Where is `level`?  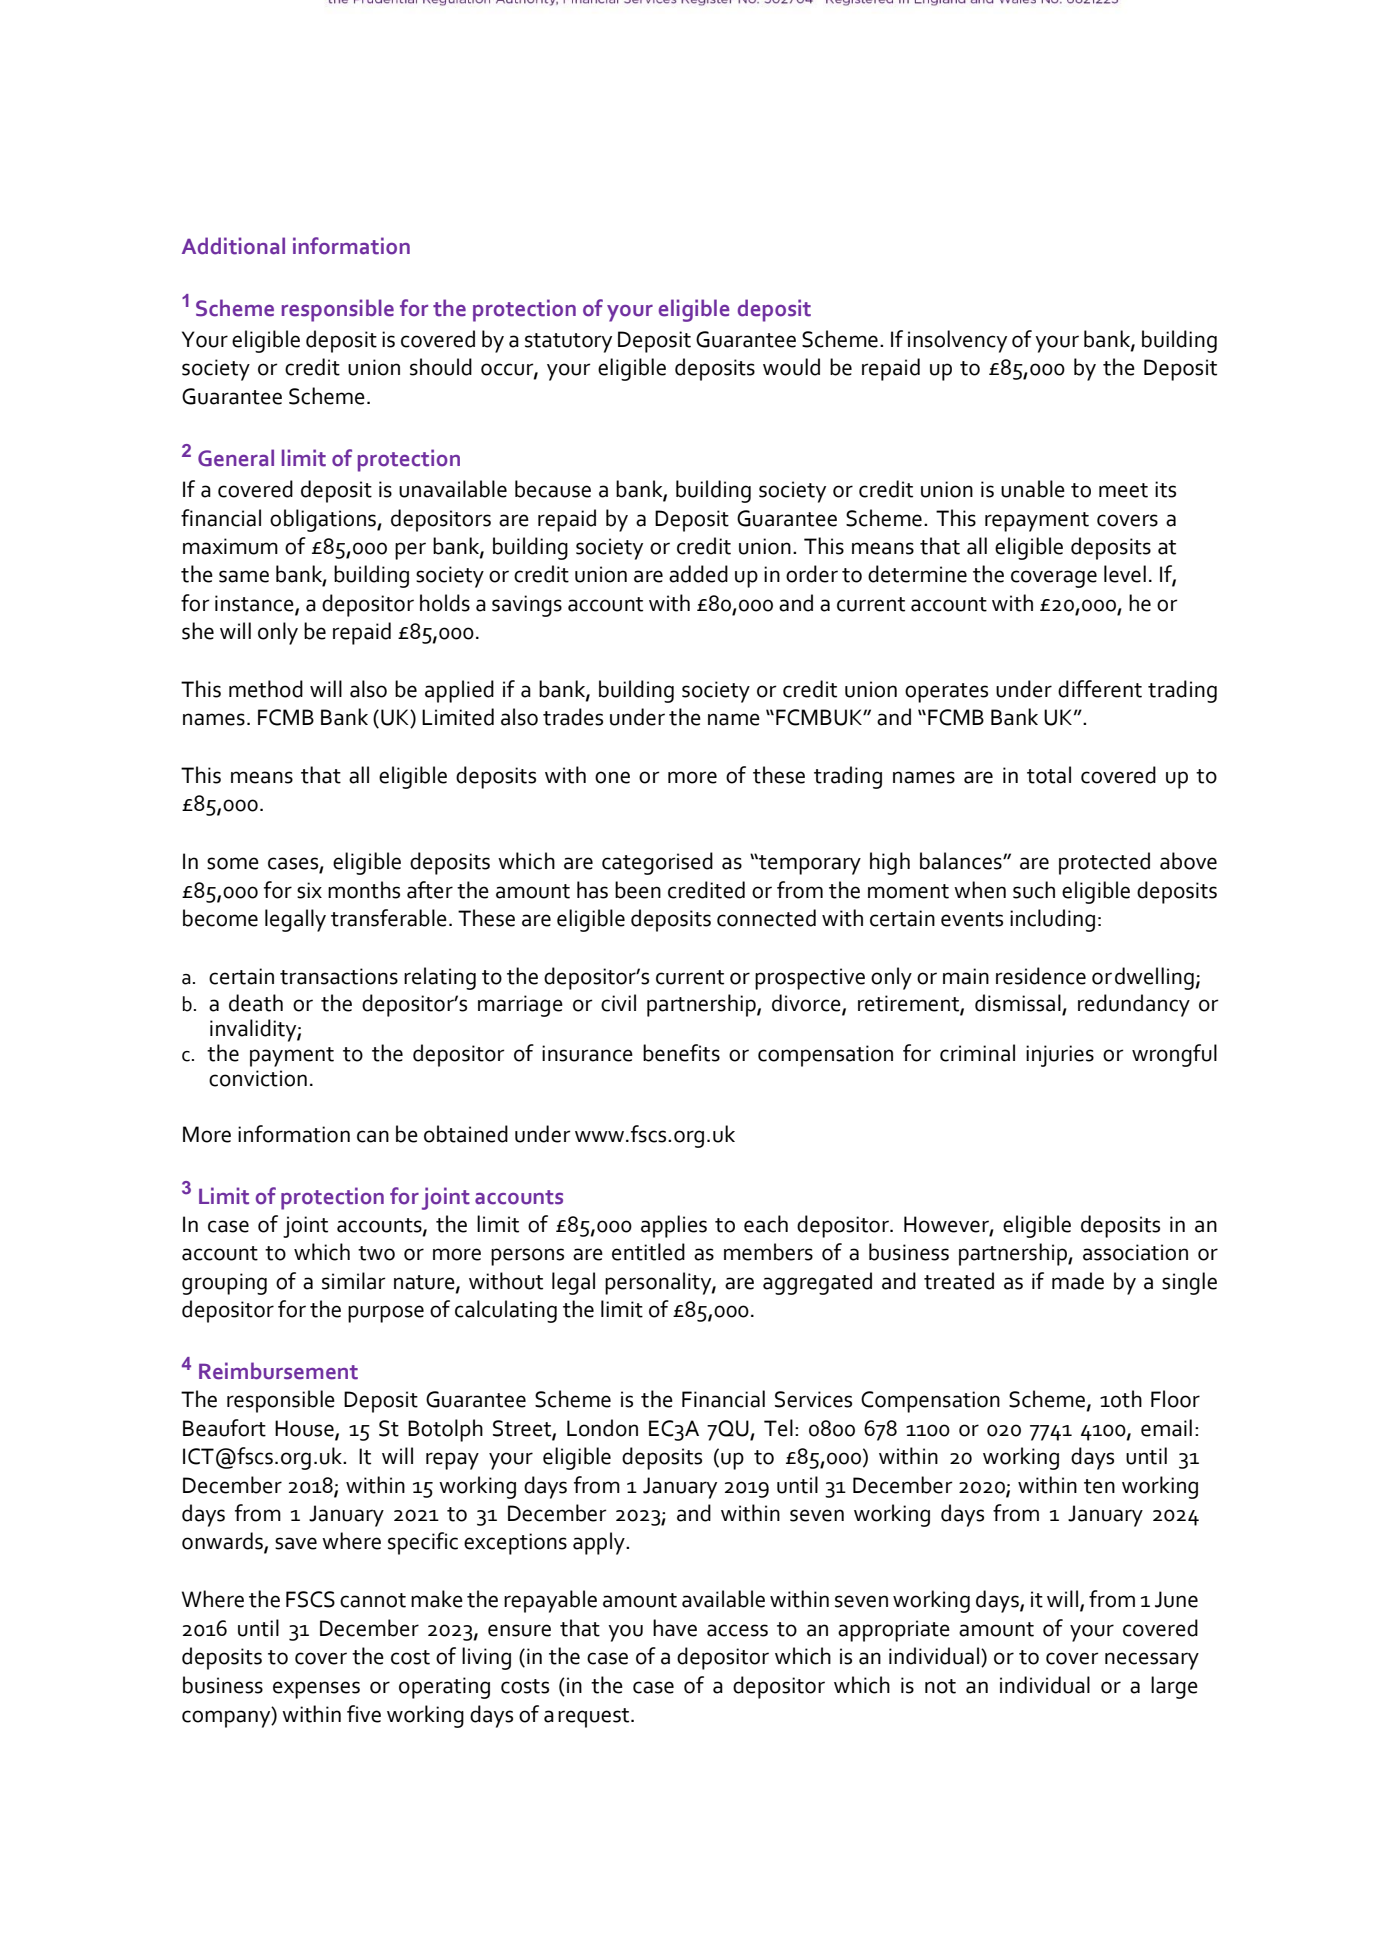
level is located at coordinates (1125, 574).
